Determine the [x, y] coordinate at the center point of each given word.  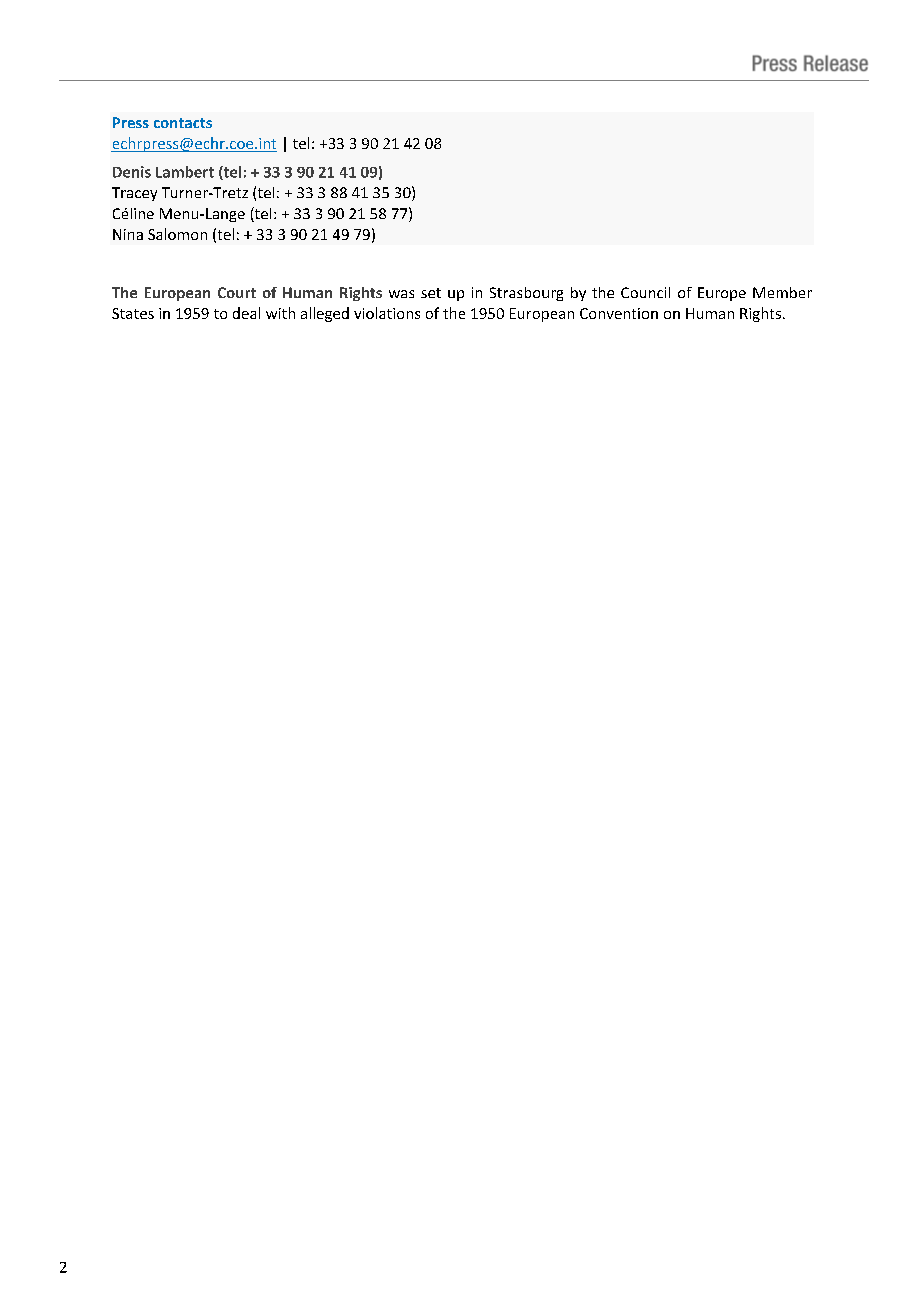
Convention [619, 313]
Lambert [185, 172]
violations [387, 313]
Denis [132, 172]
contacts [183, 123]
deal [246, 313]
